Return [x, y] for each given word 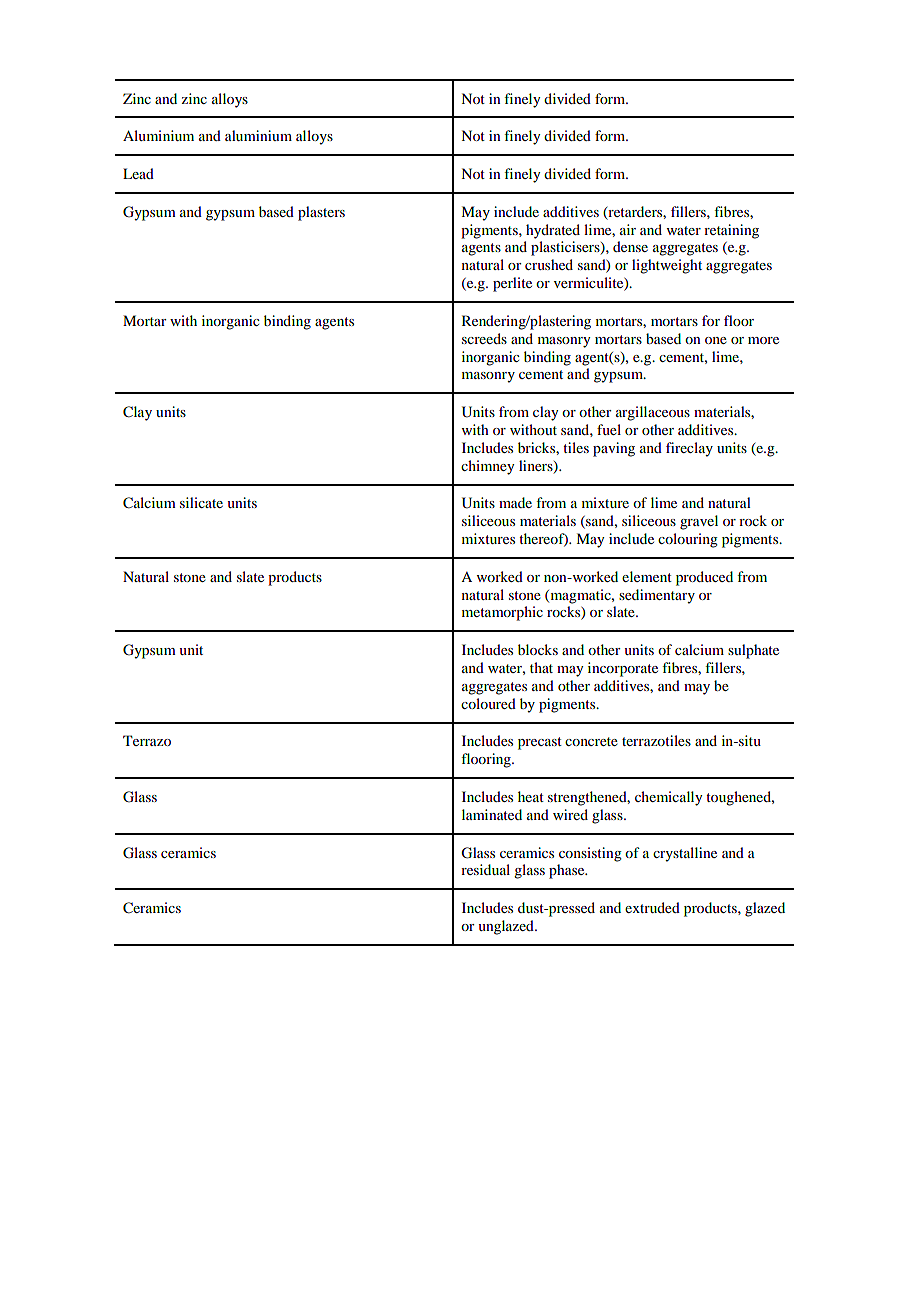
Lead [138, 173]
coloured [488, 703]
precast [540, 743]
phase [568, 871]
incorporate [623, 669]
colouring [688, 540]
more [763, 340]
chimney [487, 467]
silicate [201, 502]
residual [485, 869]
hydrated [553, 231]
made [515, 502]
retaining [731, 231]
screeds [484, 338]
